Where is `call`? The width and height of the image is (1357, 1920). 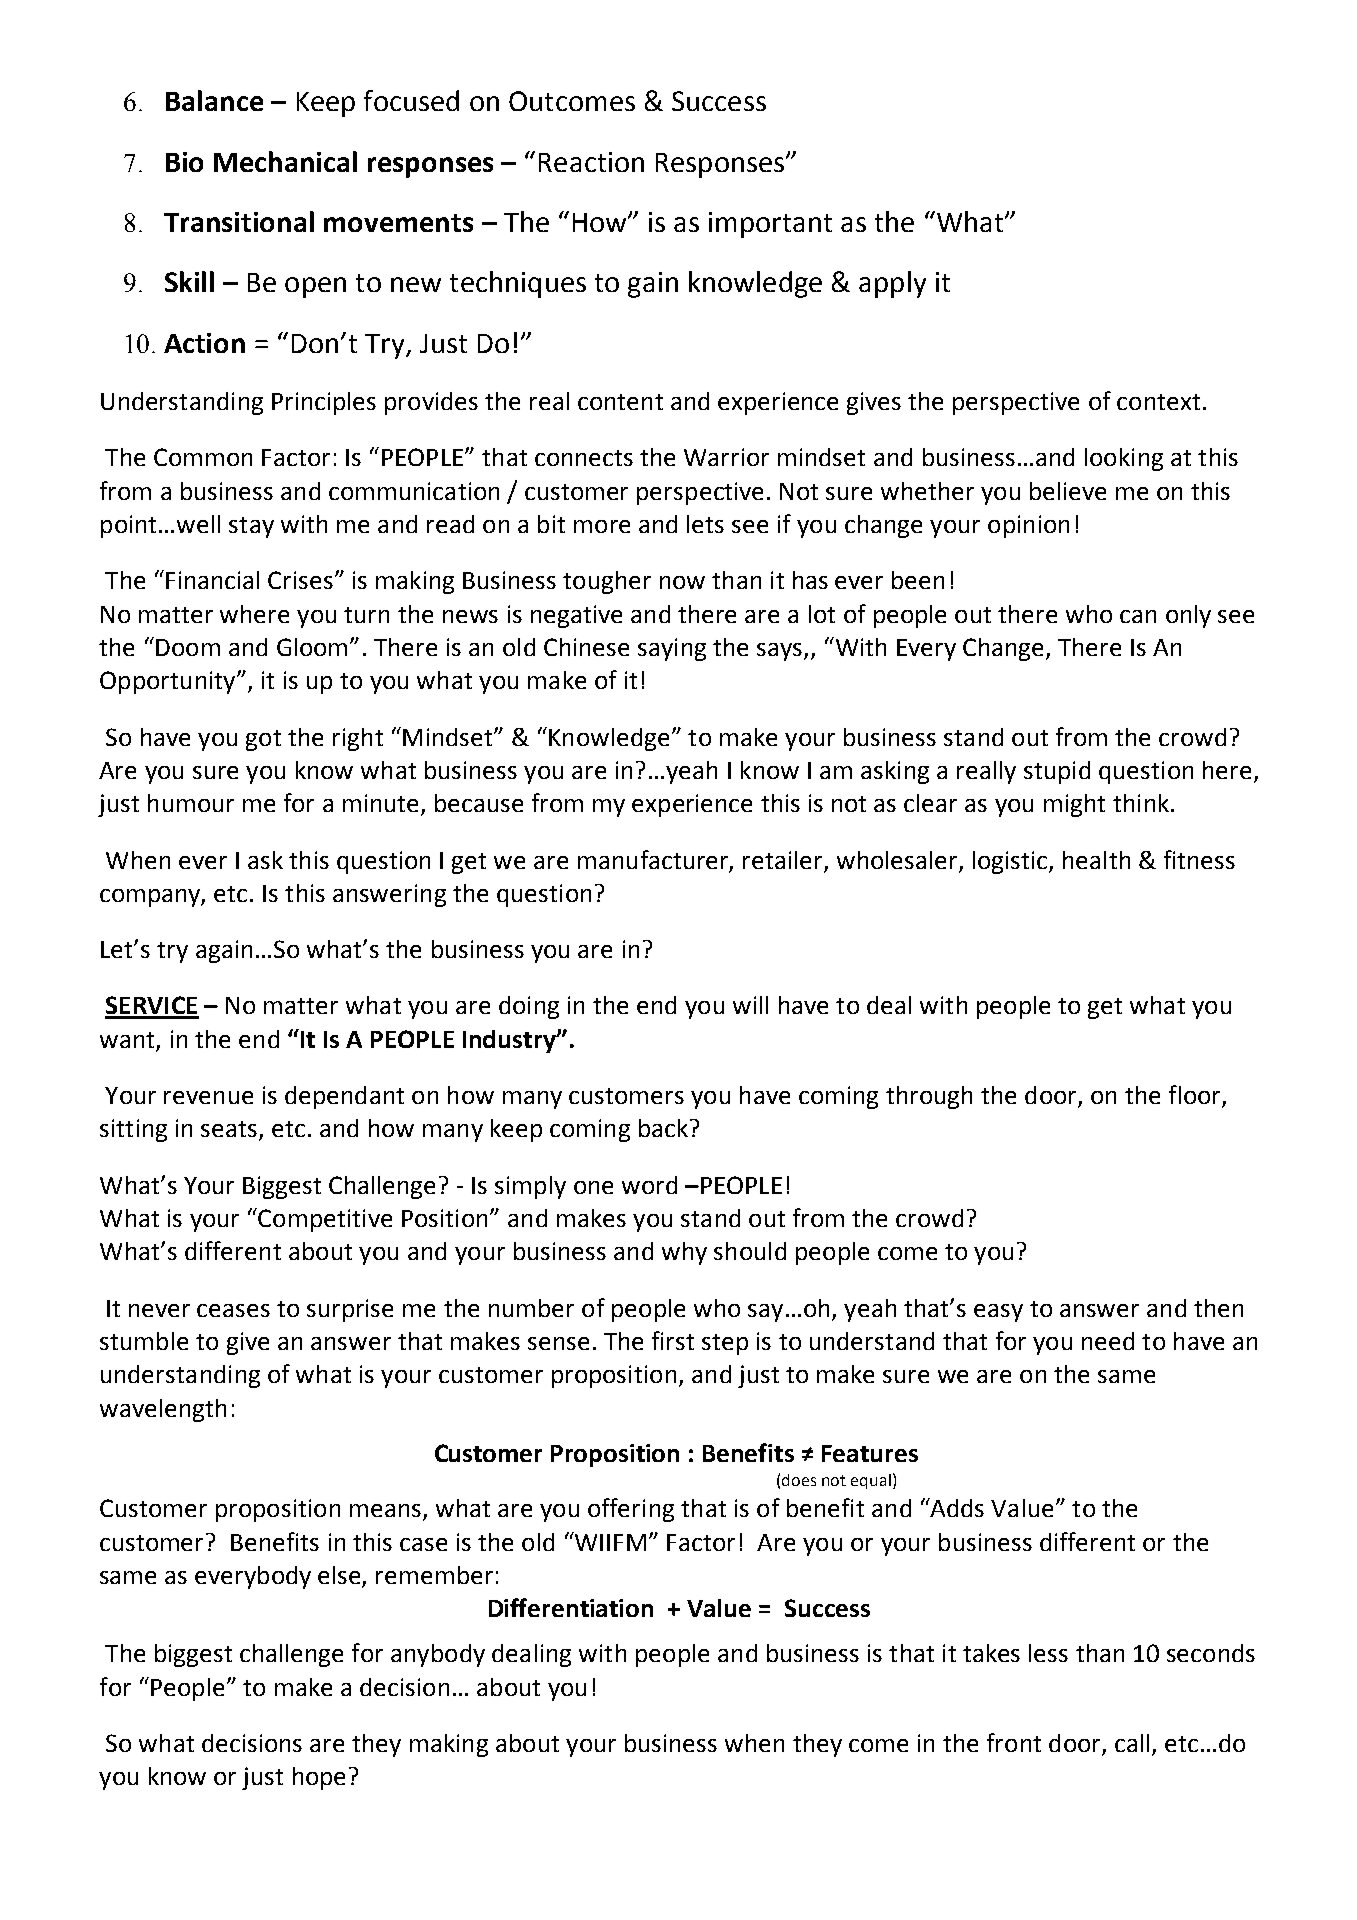 call is located at coordinates (1132, 1743).
